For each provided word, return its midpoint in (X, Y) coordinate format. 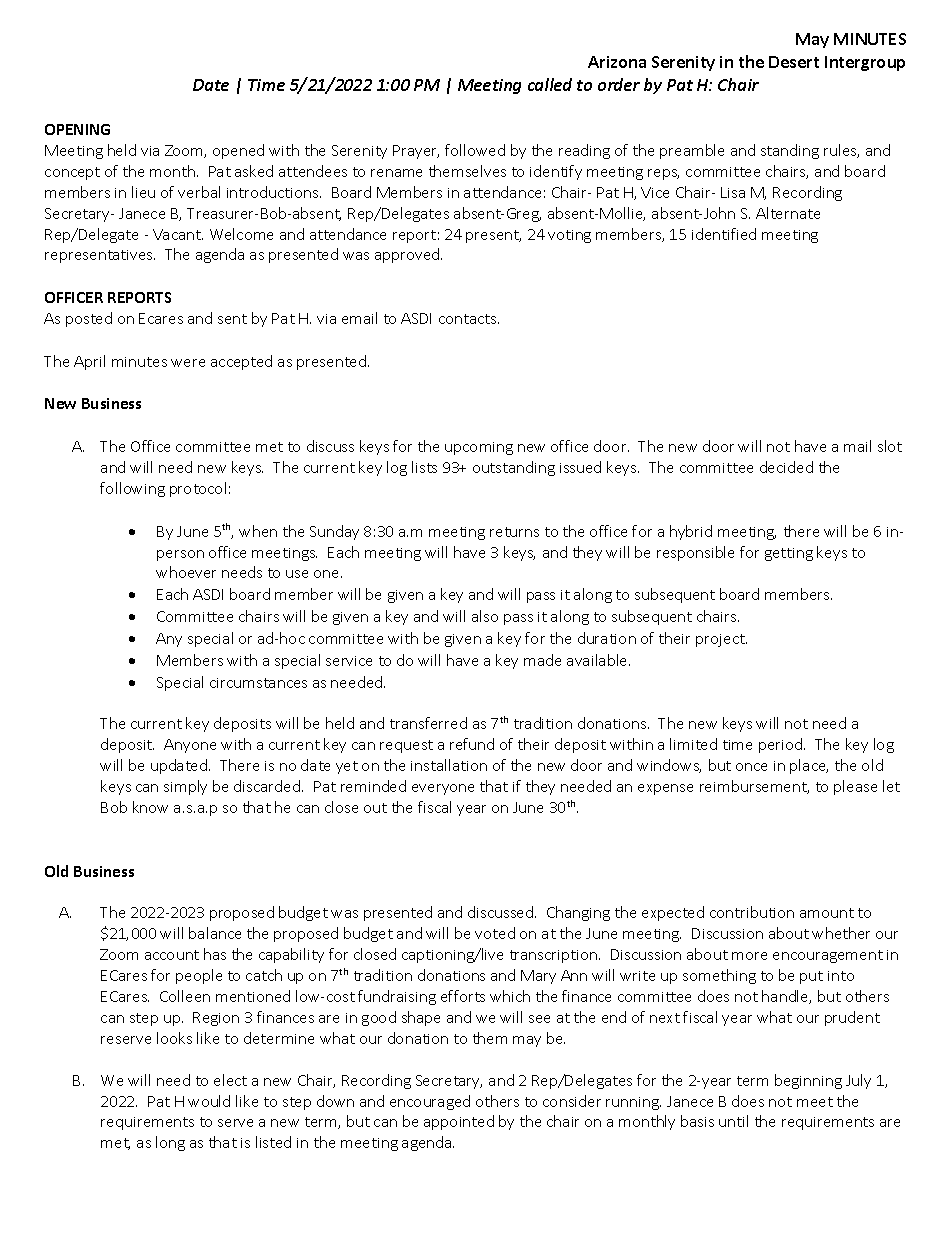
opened (238, 151)
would (209, 1101)
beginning (808, 1081)
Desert (794, 62)
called (550, 84)
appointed (459, 1122)
